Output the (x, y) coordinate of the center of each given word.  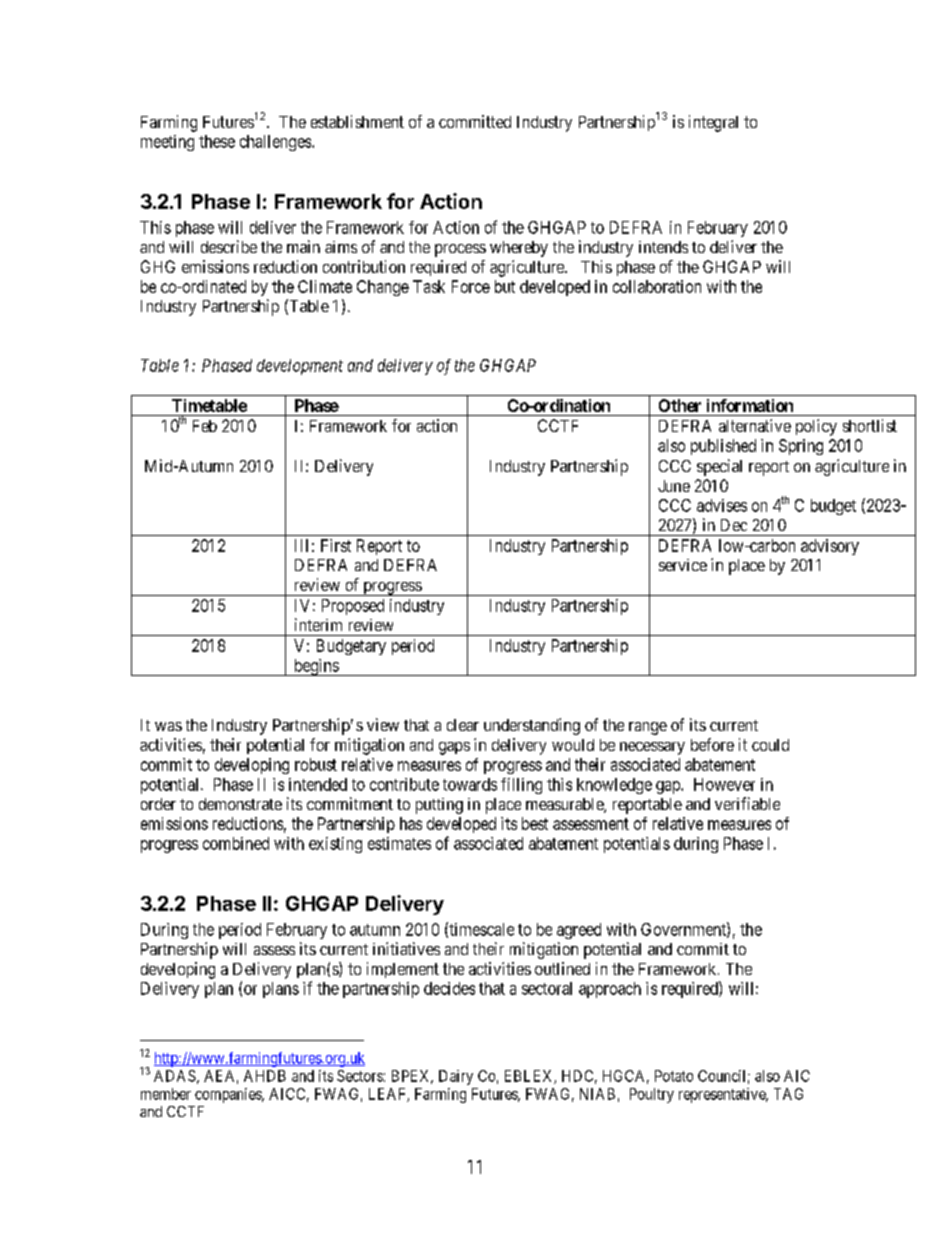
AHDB (265, 1076)
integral (713, 123)
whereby (519, 249)
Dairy (456, 1077)
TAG (788, 1094)
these (217, 141)
